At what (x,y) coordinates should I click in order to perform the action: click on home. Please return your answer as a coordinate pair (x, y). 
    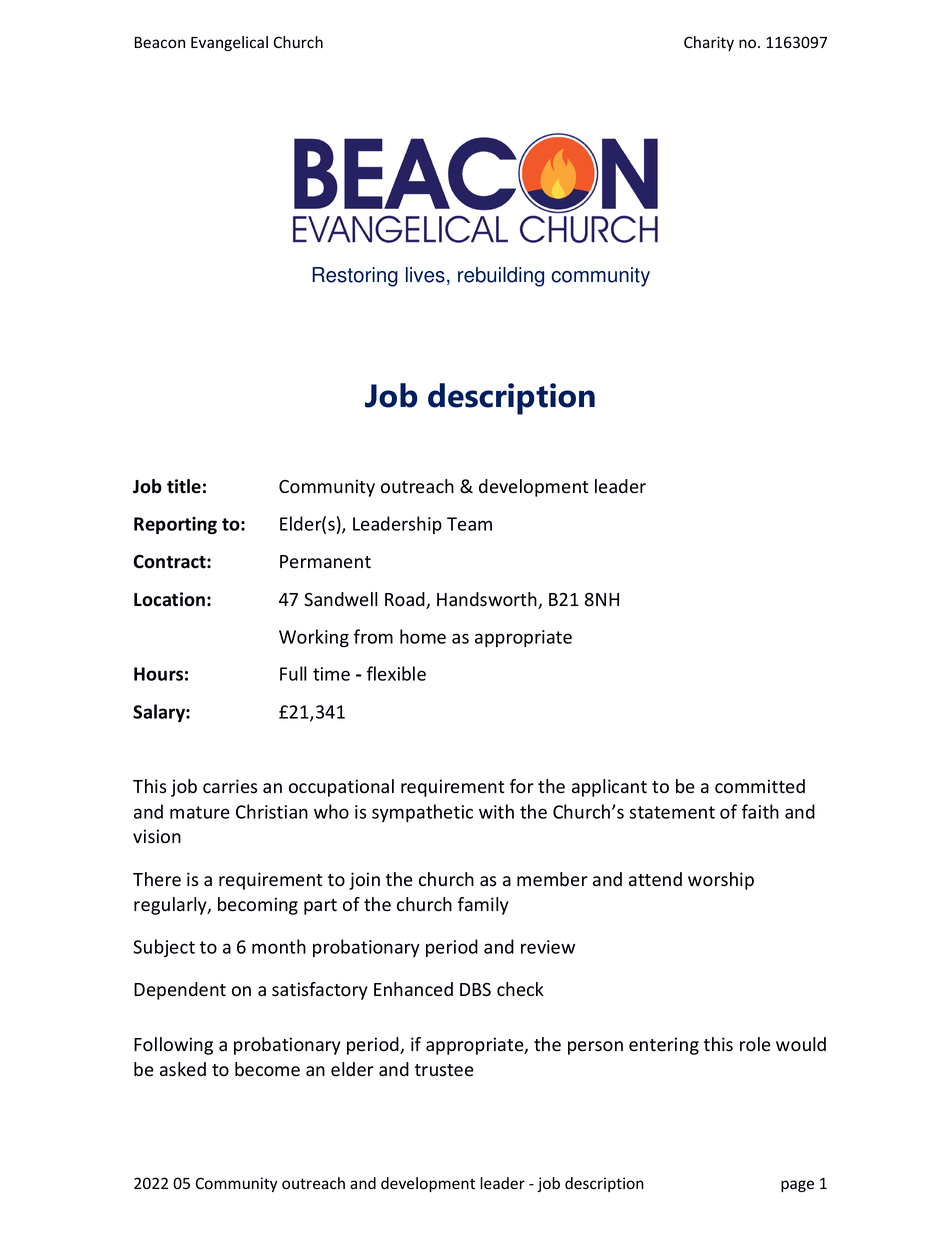
    Looking at the image, I should click on (423, 636).
